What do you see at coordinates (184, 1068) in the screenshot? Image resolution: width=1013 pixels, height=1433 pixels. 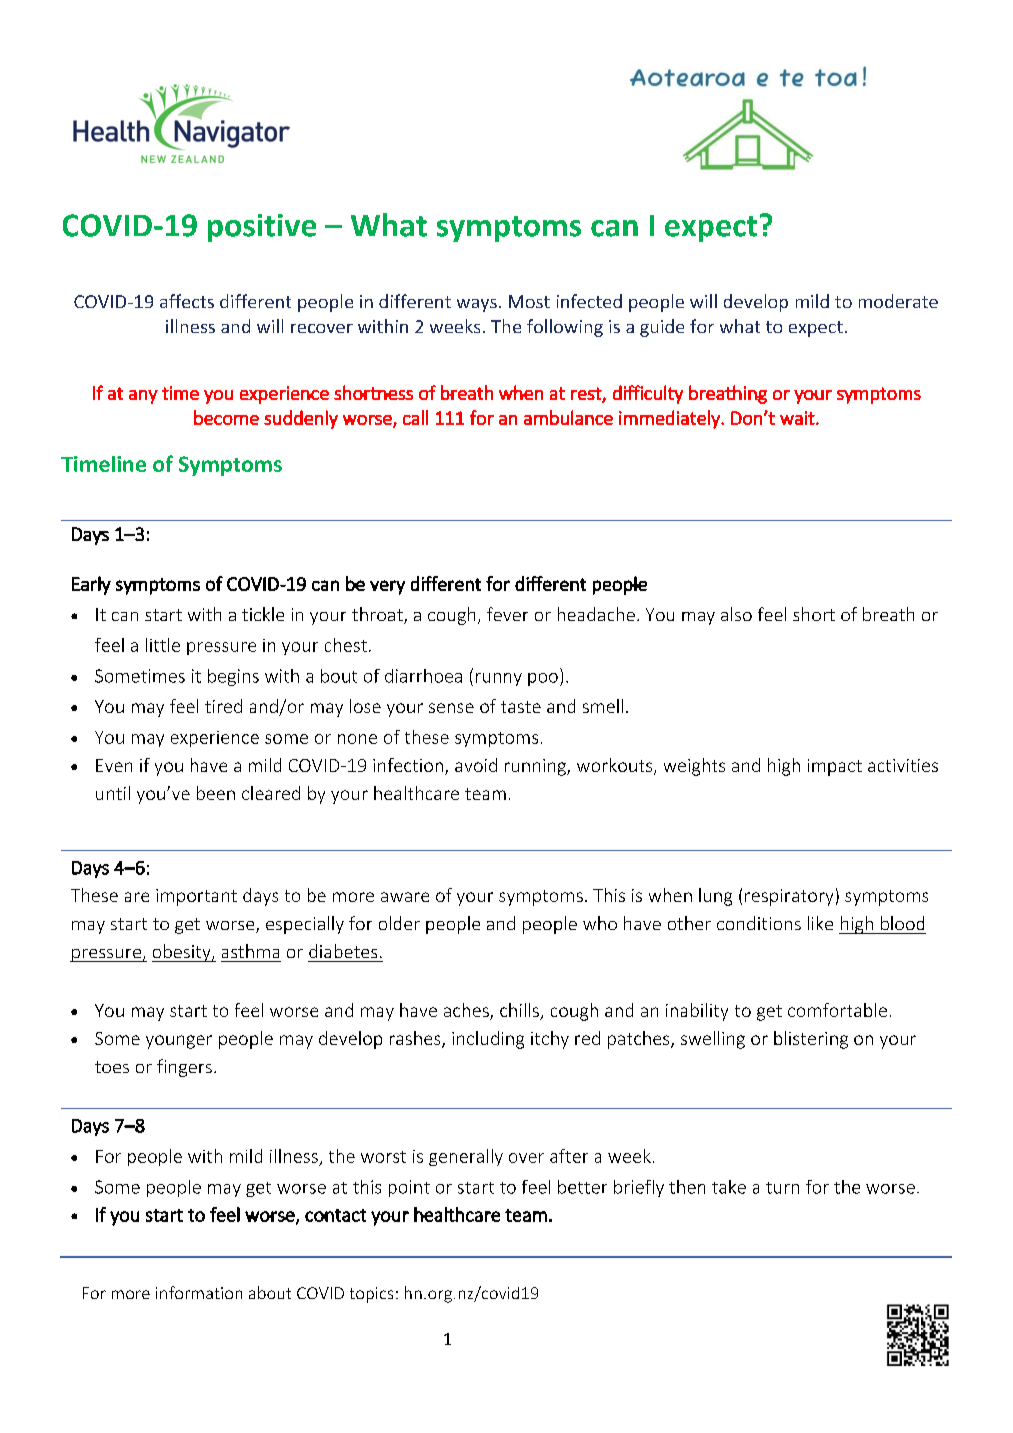 I see `fingers` at bounding box center [184, 1068].
